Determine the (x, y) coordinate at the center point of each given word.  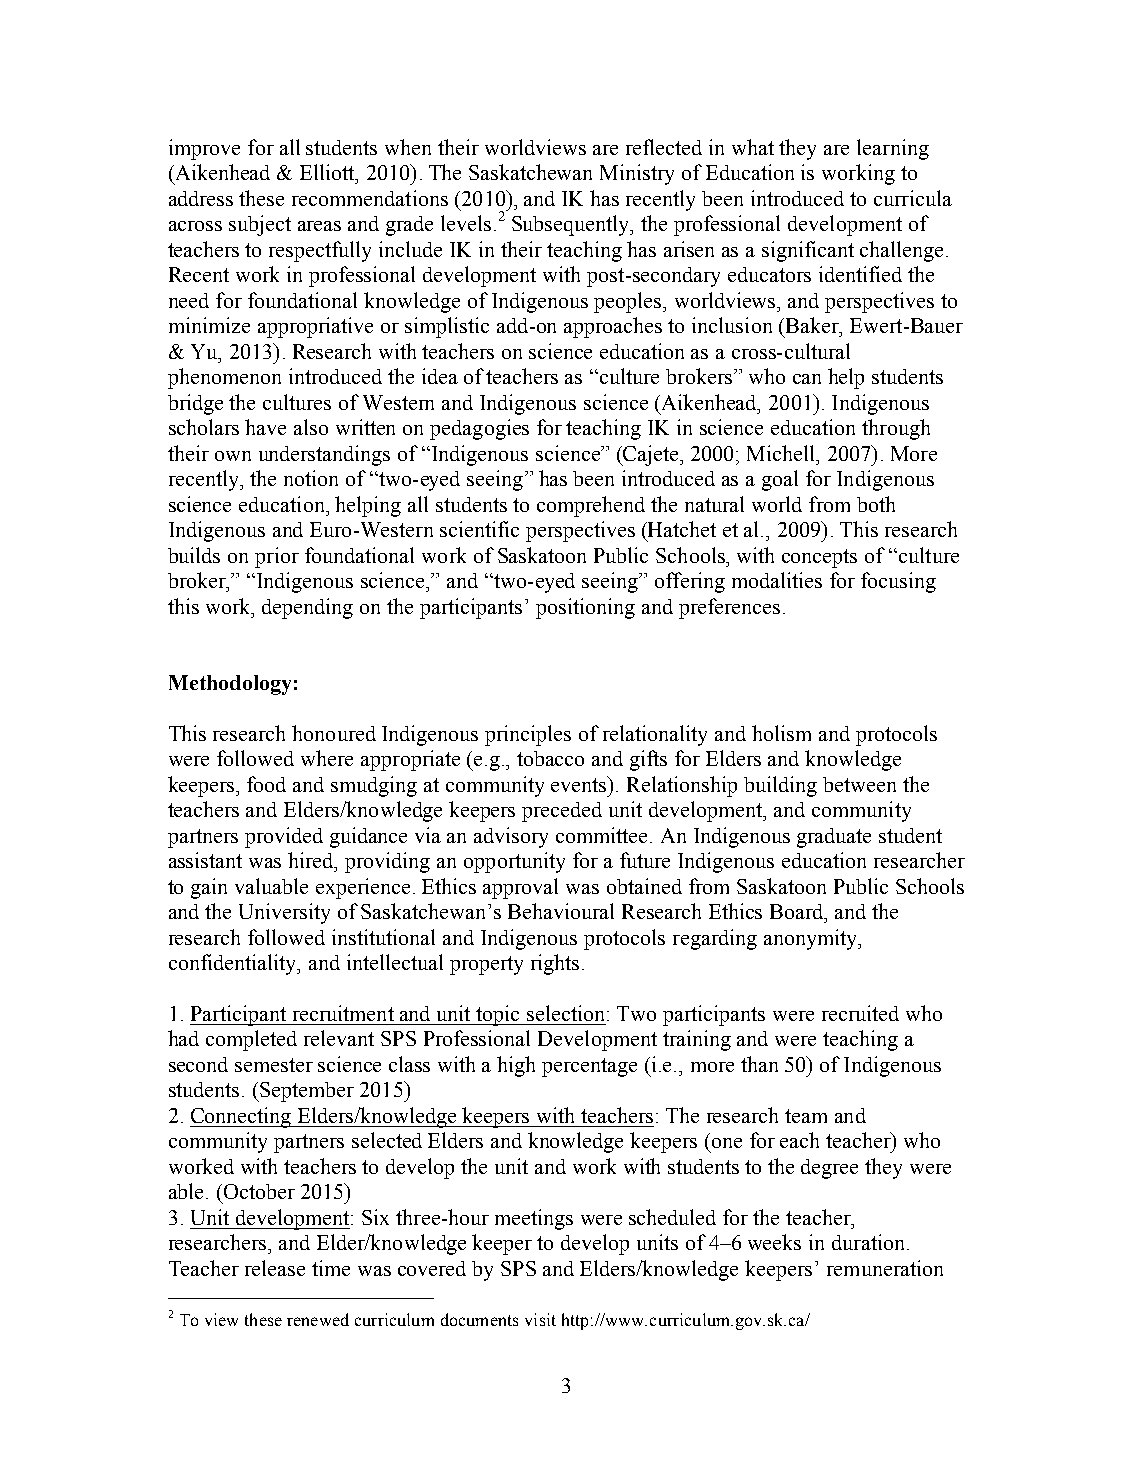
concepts (819, 558)
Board (798, 911)
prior (277, 557)
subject (260, 225)
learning (893, 149)
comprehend (591, 506)
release (275, 1268)
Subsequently (572, 225)
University (284, 913)
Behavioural (561, 911)
